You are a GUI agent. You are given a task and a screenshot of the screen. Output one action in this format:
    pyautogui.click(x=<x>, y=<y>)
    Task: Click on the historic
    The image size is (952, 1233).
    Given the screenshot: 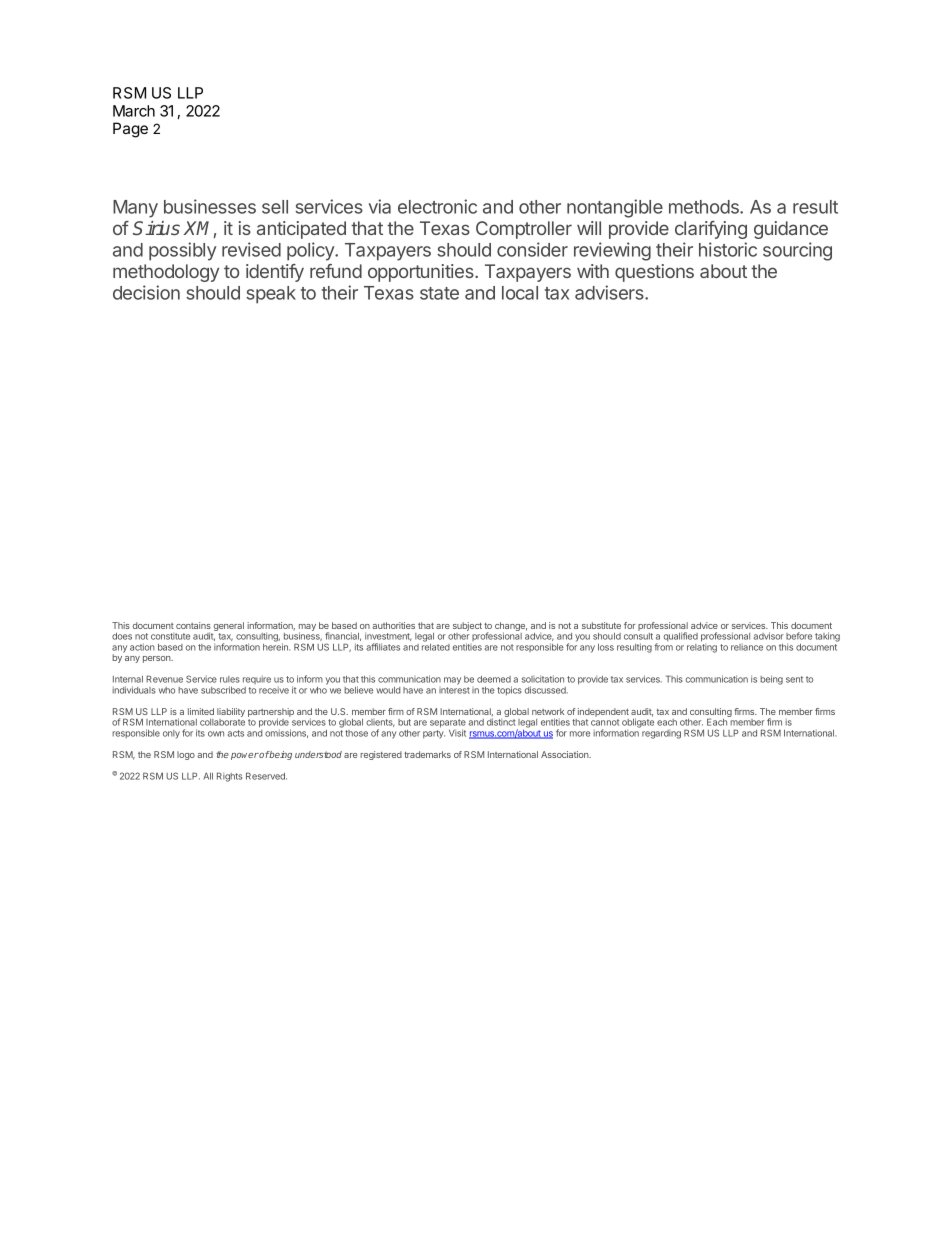 What is the action you would take?
    pyautogui.click(x=728, y=249)
